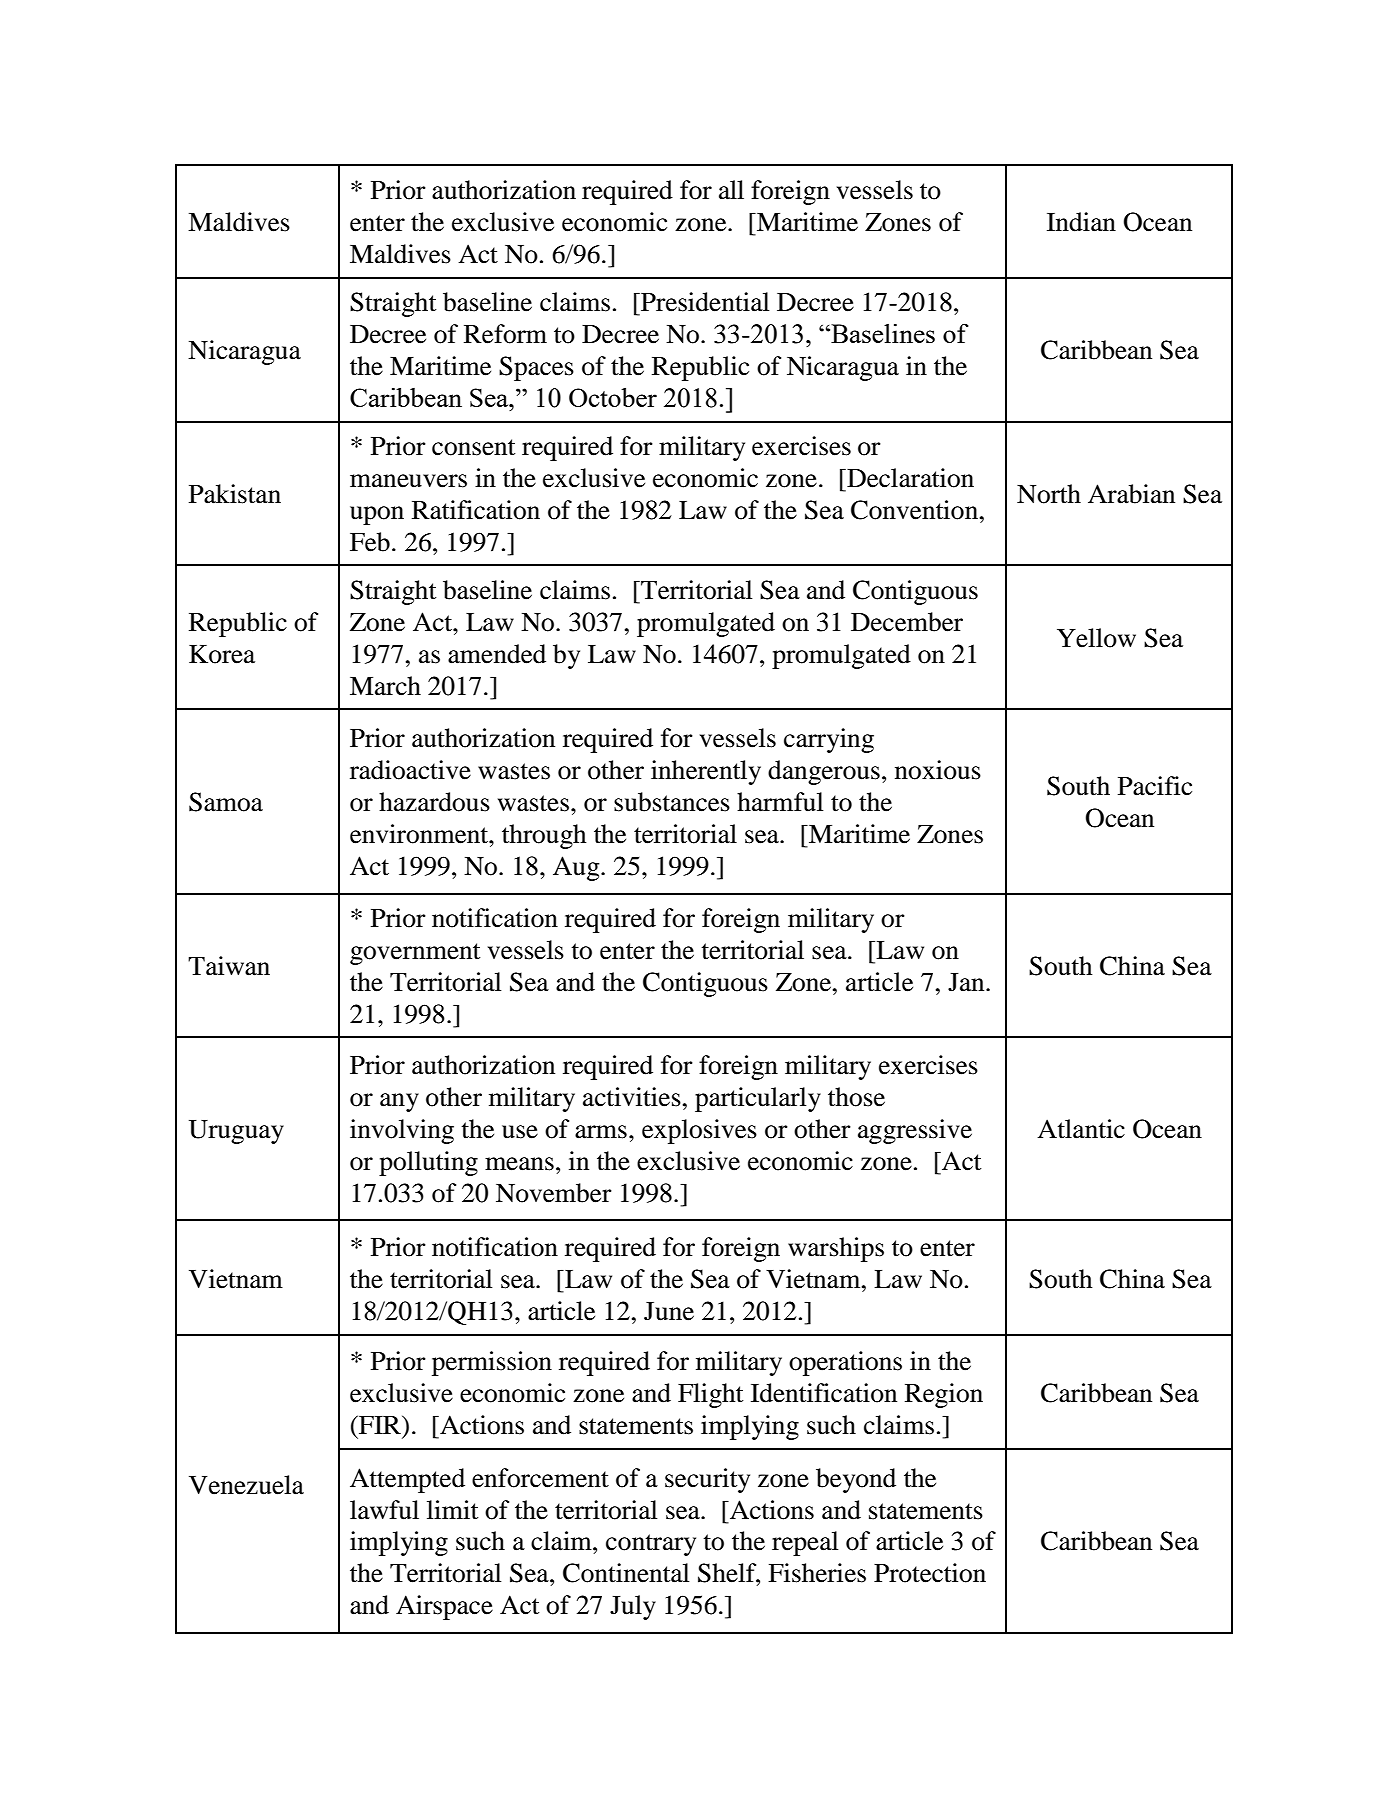 This screenshot has width=1396, height=1807. I want to click on Jan, so click(967, 982).
